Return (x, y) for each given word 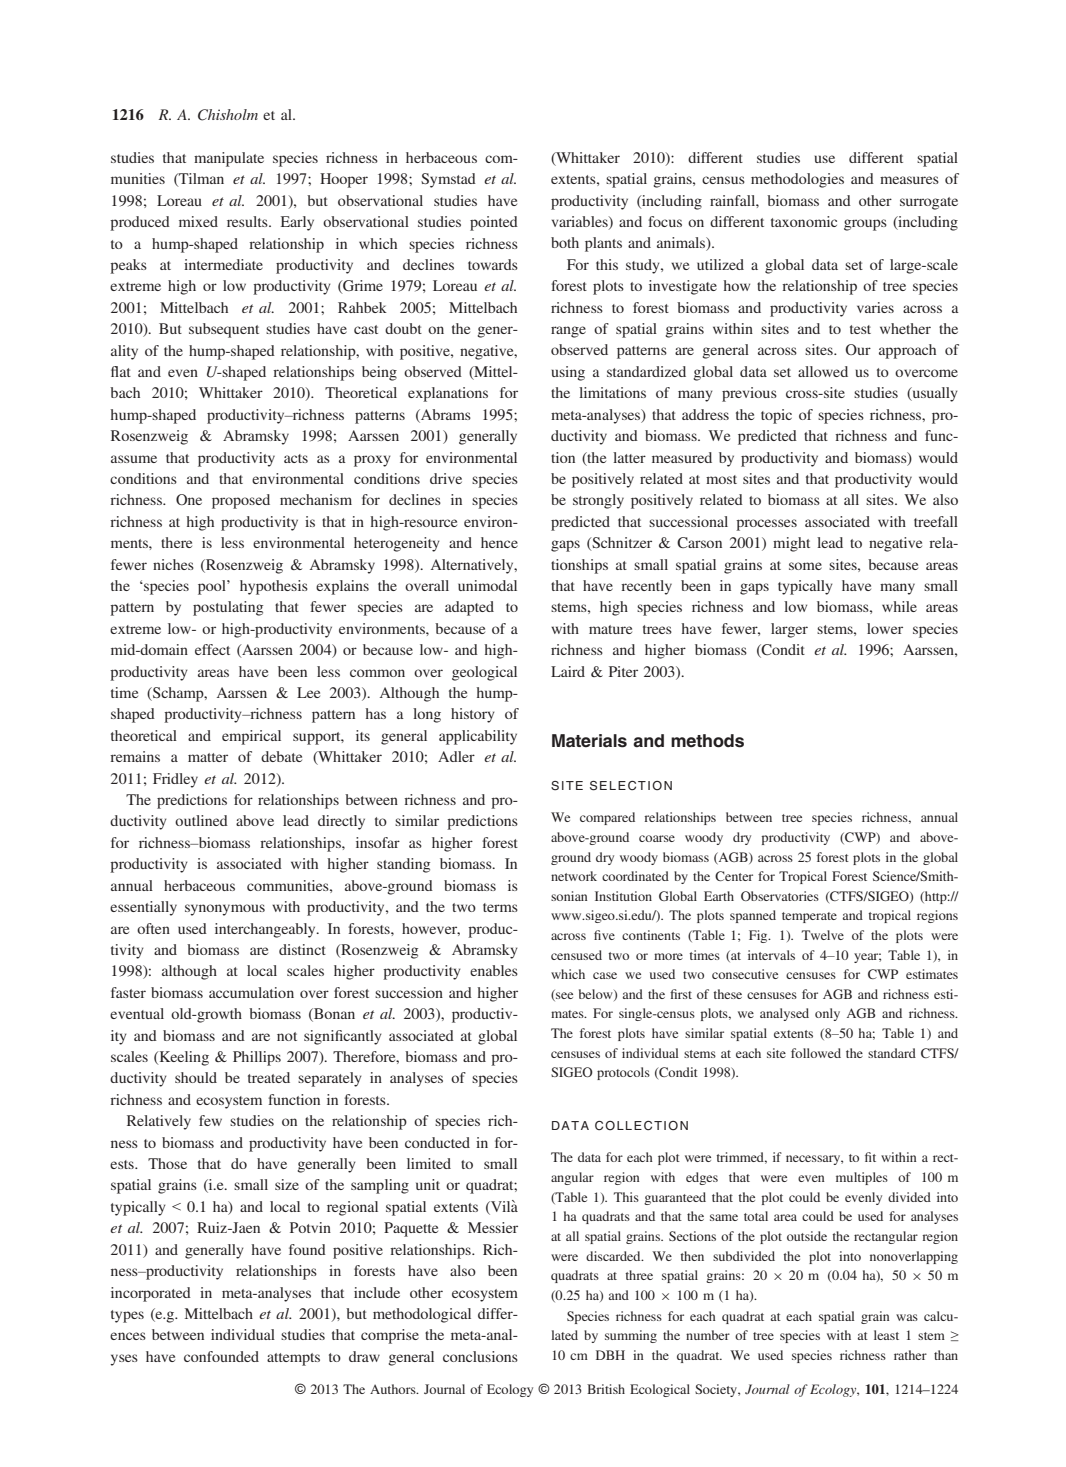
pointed (494, 223)
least (886, 1335)
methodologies (797, 180)
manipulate (229, 159)
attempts (293, 1359)
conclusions (480, 1356)
